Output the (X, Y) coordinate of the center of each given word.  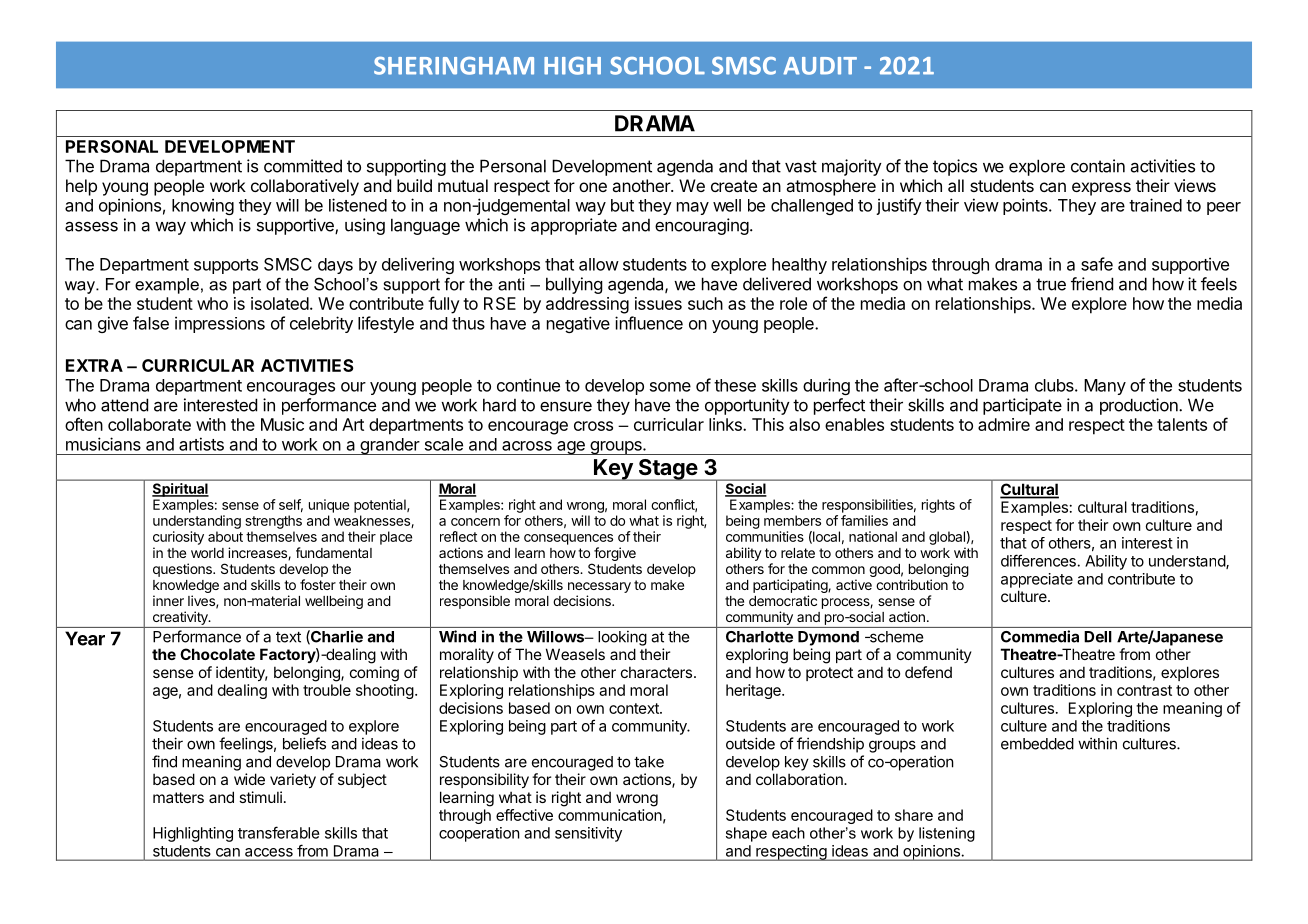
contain (1098, 166)
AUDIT (820, 66)
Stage (667, 470)
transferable (279, 832)
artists (201, 444)
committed (303, 166)
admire (1004, 424)
